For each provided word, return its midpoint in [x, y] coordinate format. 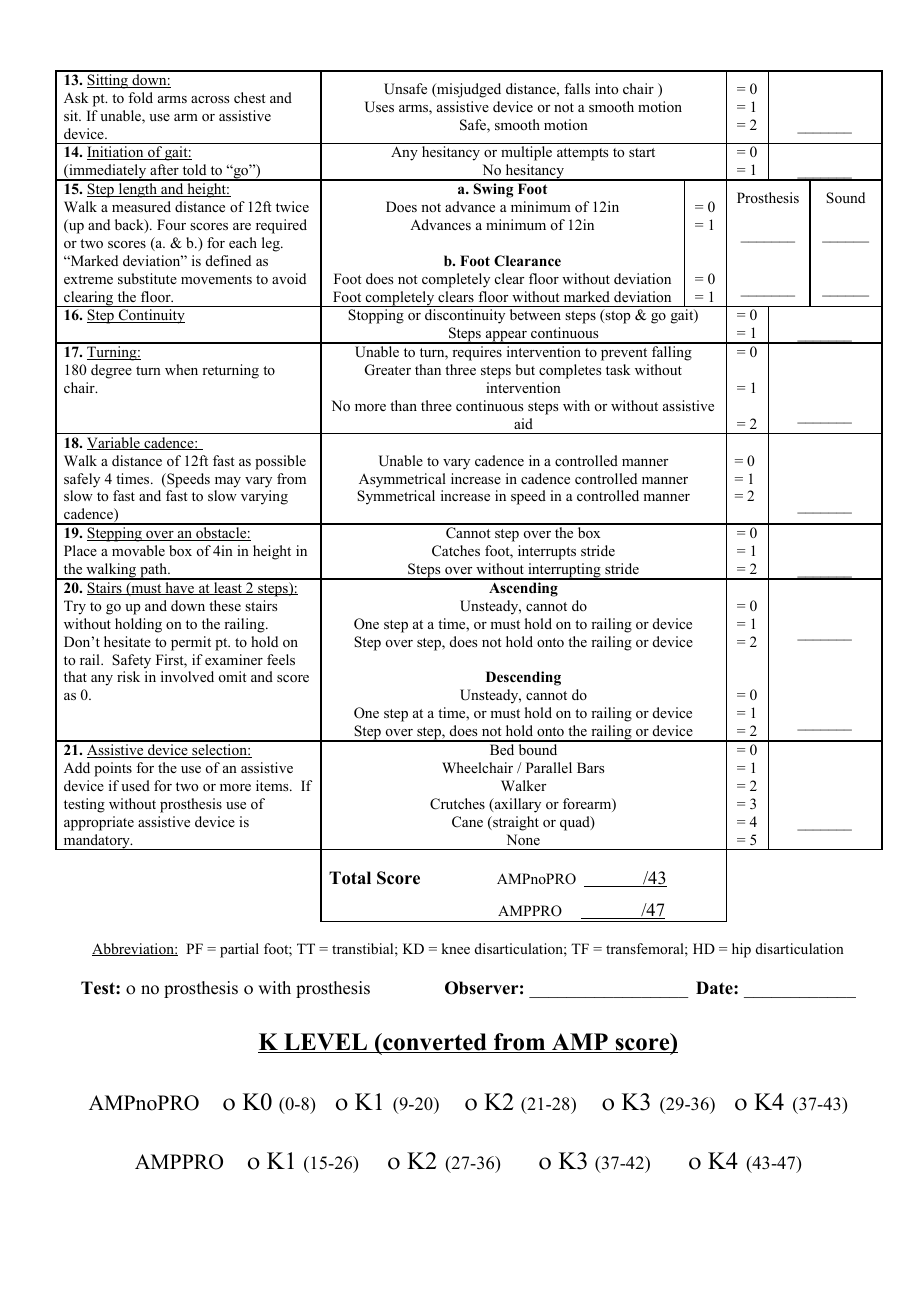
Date [715, 988]
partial [239, 950]
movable [138, 550]
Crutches [457, 804]
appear [506, 337]
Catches [456, 551]
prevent [624, 354]
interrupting [564, 571]
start [642, 152]
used [135, 785]
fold [140, 97]
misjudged [468, 90]
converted [435, 1043]
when [181, 369]
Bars [590, 767]
